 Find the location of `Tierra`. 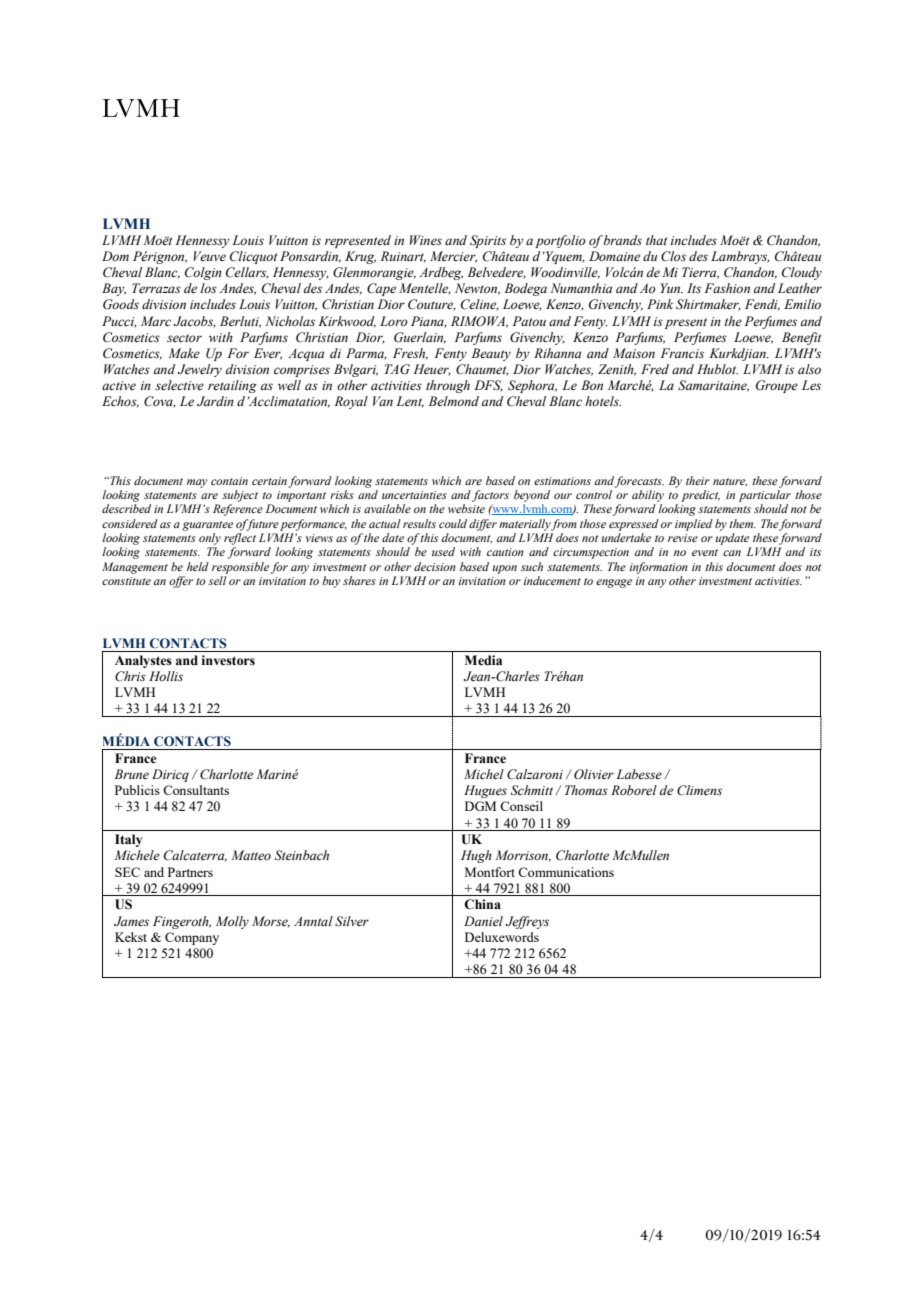

Tierra is located at coordinates (700, 273).
